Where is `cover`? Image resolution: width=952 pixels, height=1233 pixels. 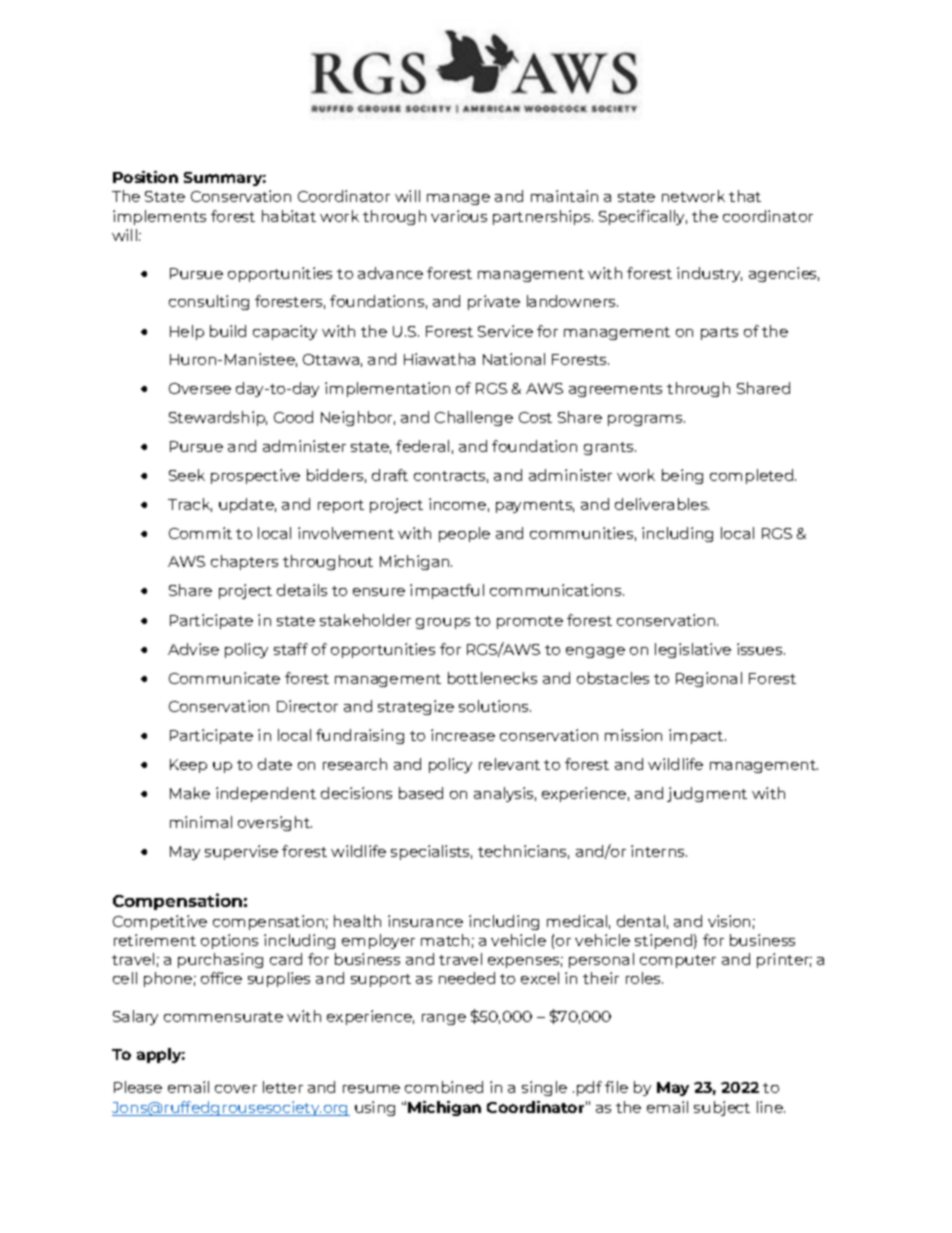 cover is located at coordinates (236, 1089).
